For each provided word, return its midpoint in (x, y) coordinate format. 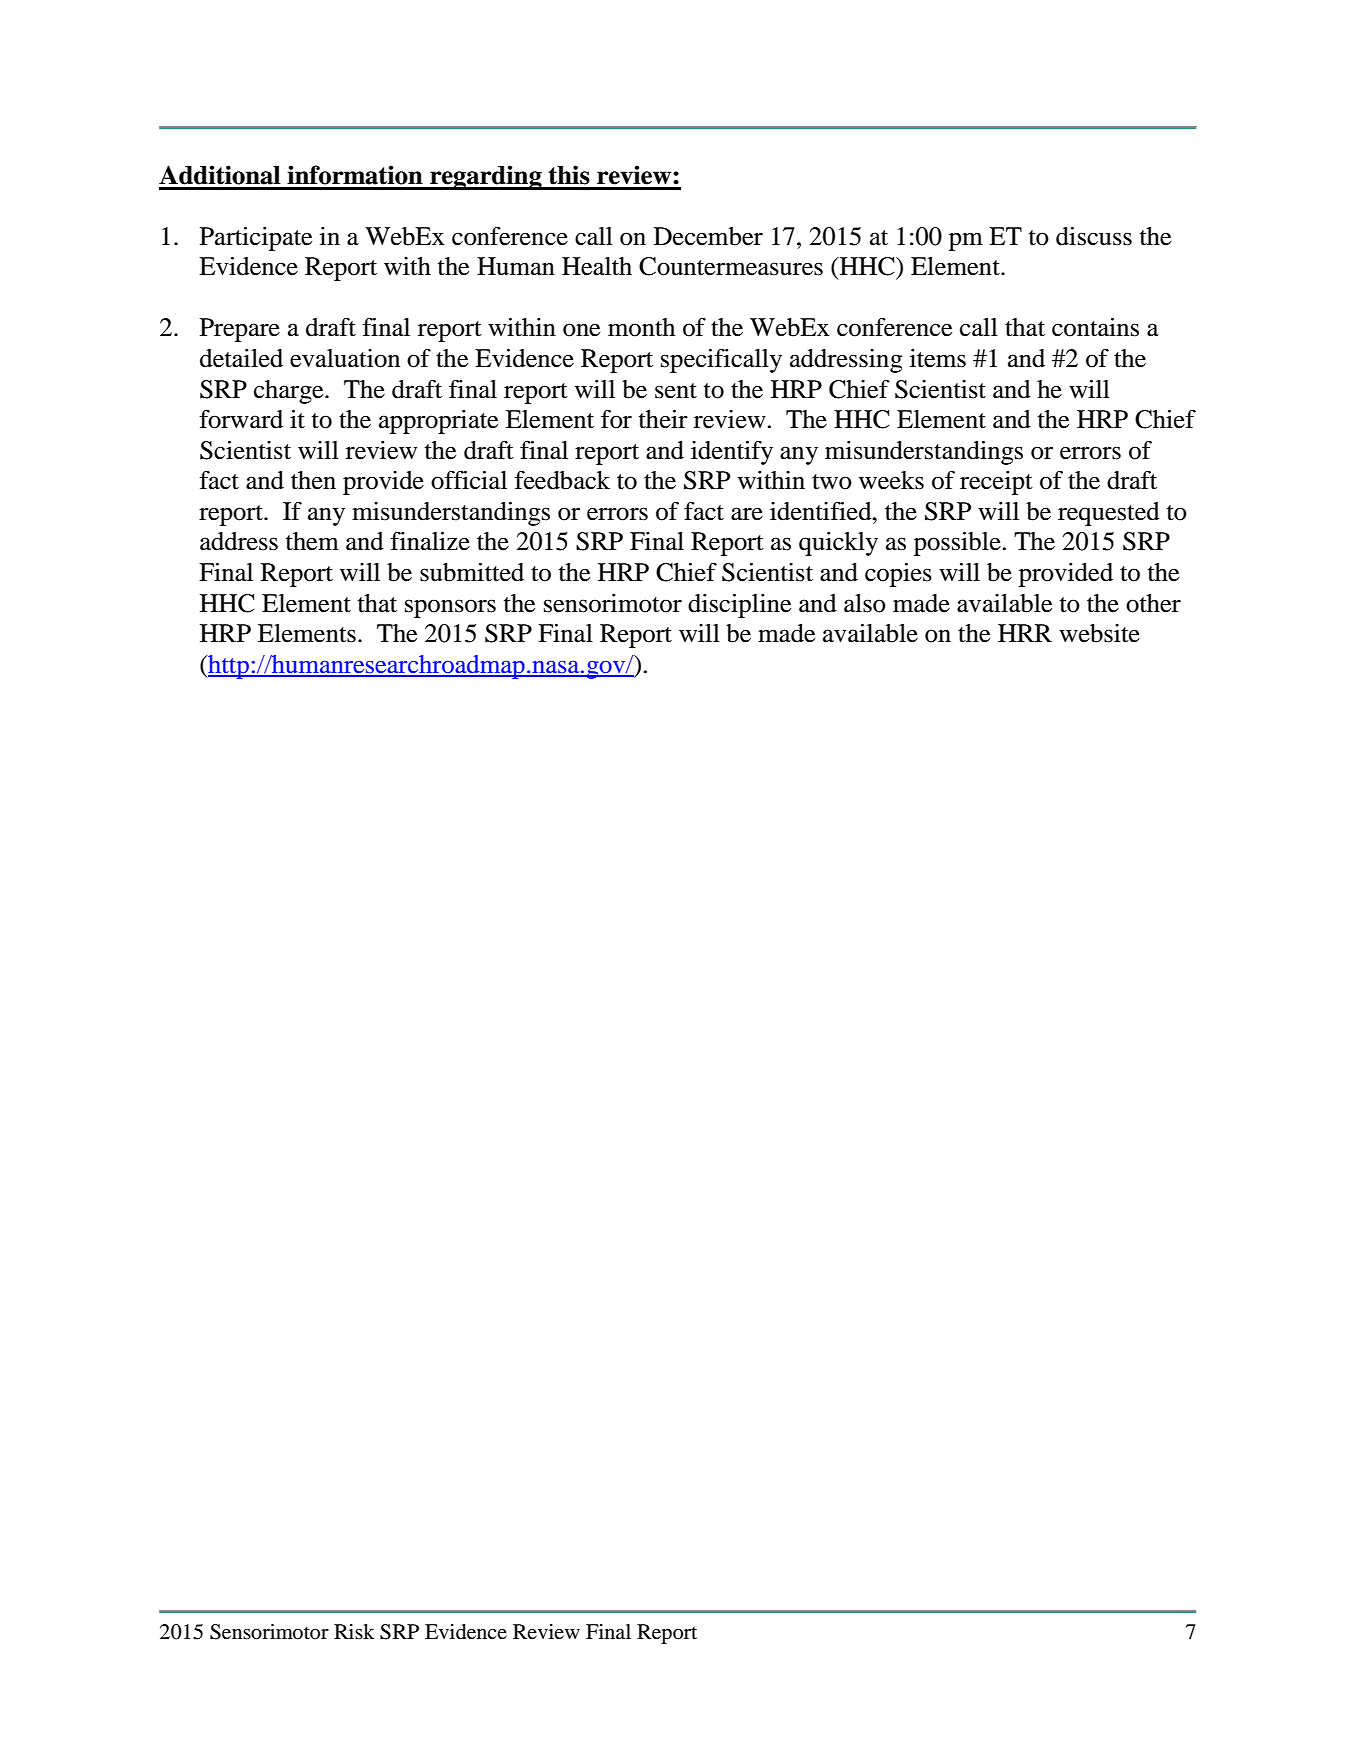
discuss (1094, 236)
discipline (739, 606)
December (708, 236)
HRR (1025, 633)
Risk (354, 1631)
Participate (256, 239)
